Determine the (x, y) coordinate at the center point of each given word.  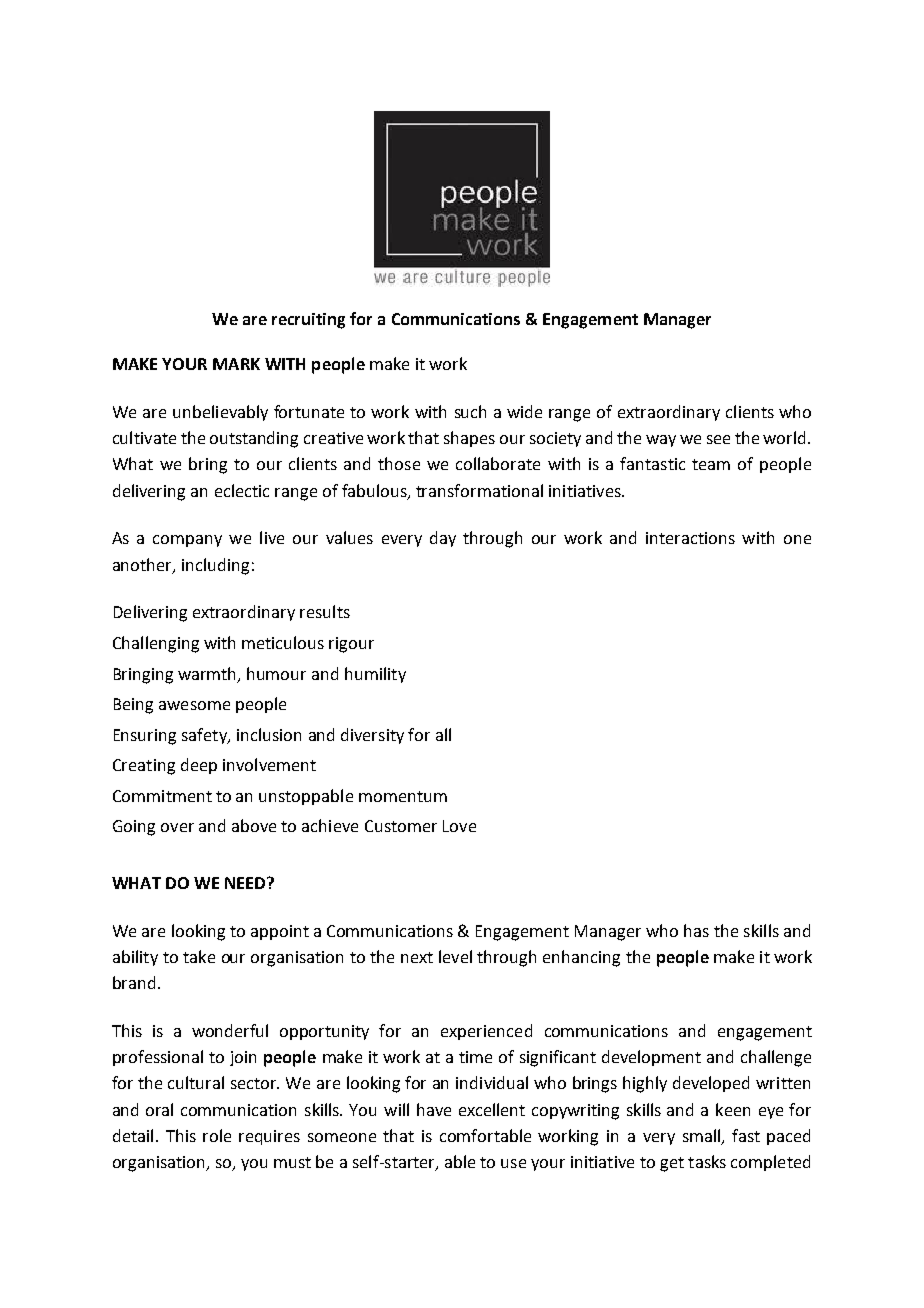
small (703, 1136)
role (217, 1135)
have (434, 1109)
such (470, 411)
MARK (236, 364)
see (718, 439)
